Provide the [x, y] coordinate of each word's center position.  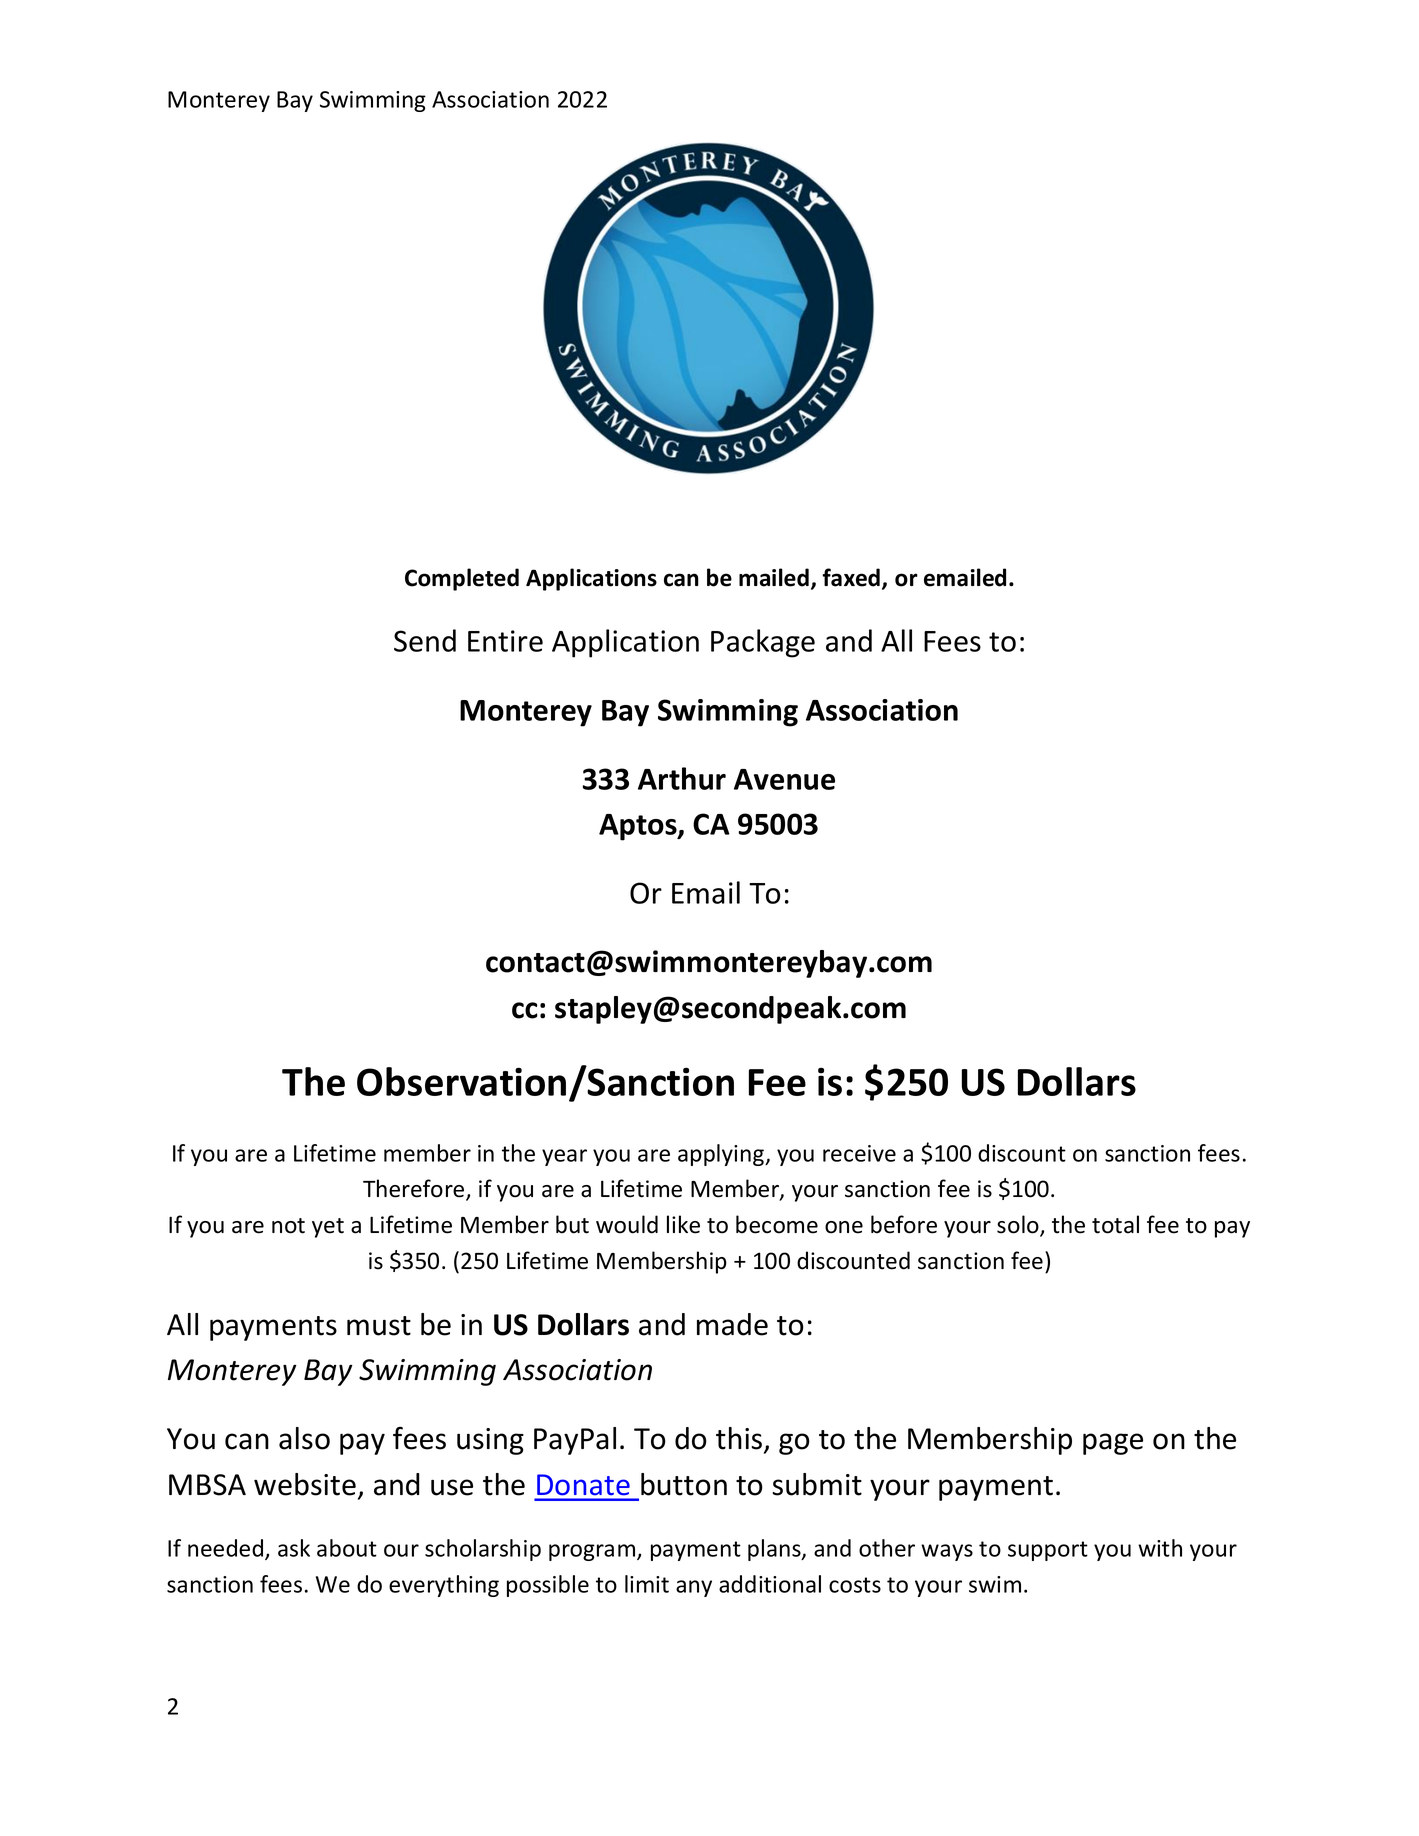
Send [425, 640]
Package [763, 643]
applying [722, 1155]
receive [859, 1153]
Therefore [415, 1189]
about [347, 1548]
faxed [851, 577]
